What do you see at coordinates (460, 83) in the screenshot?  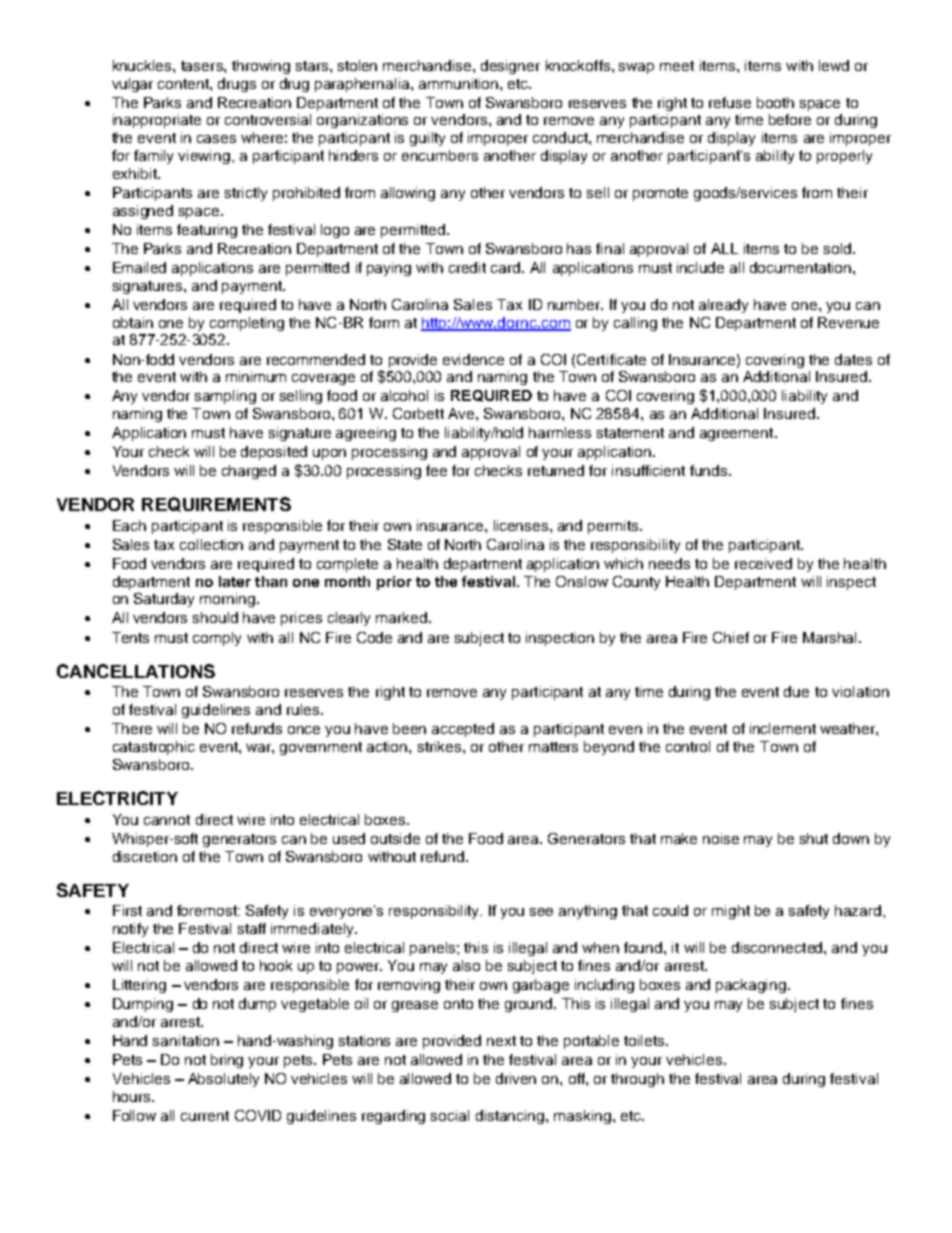 I see `ammunition` at bounding box center [460, 83].
